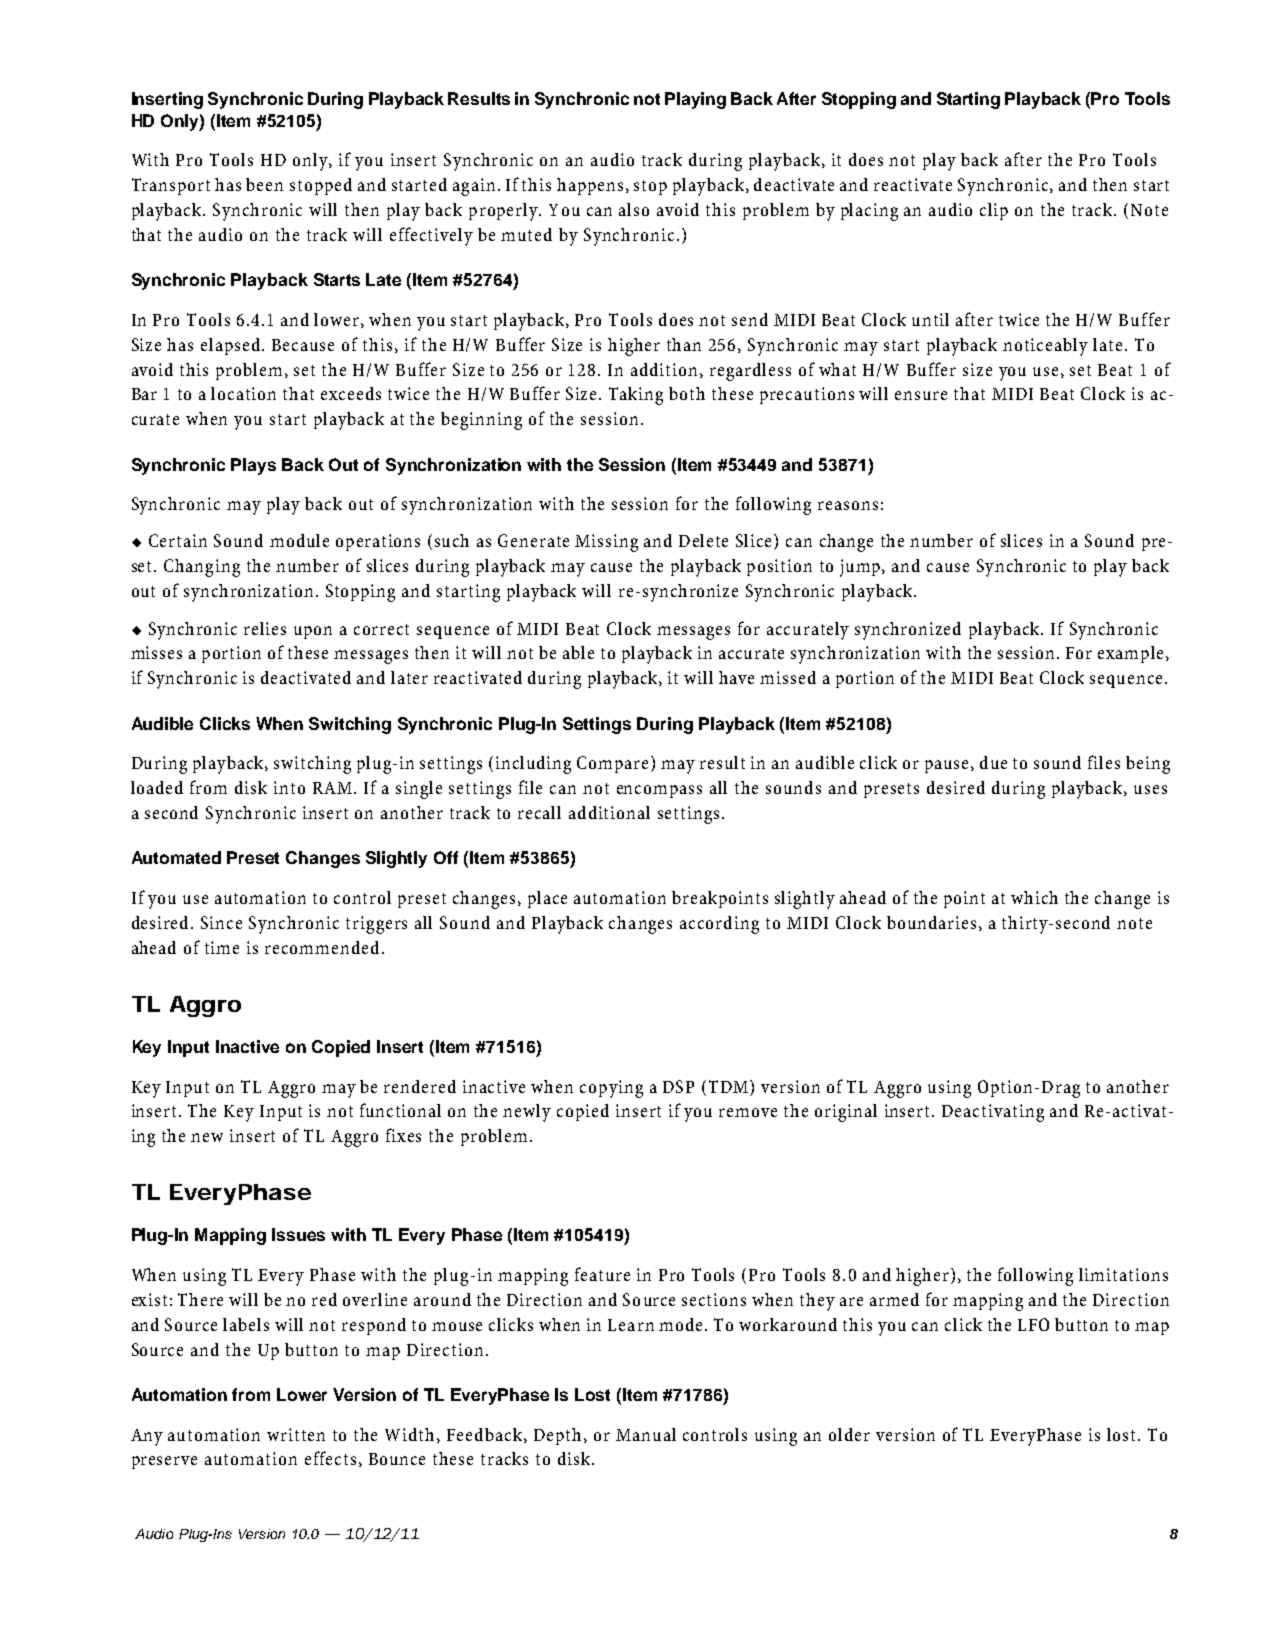 The width and height of the page is (1268, 1641). Describe the element at coordinates (265, 628) in the page. I see `relies` at that location.
